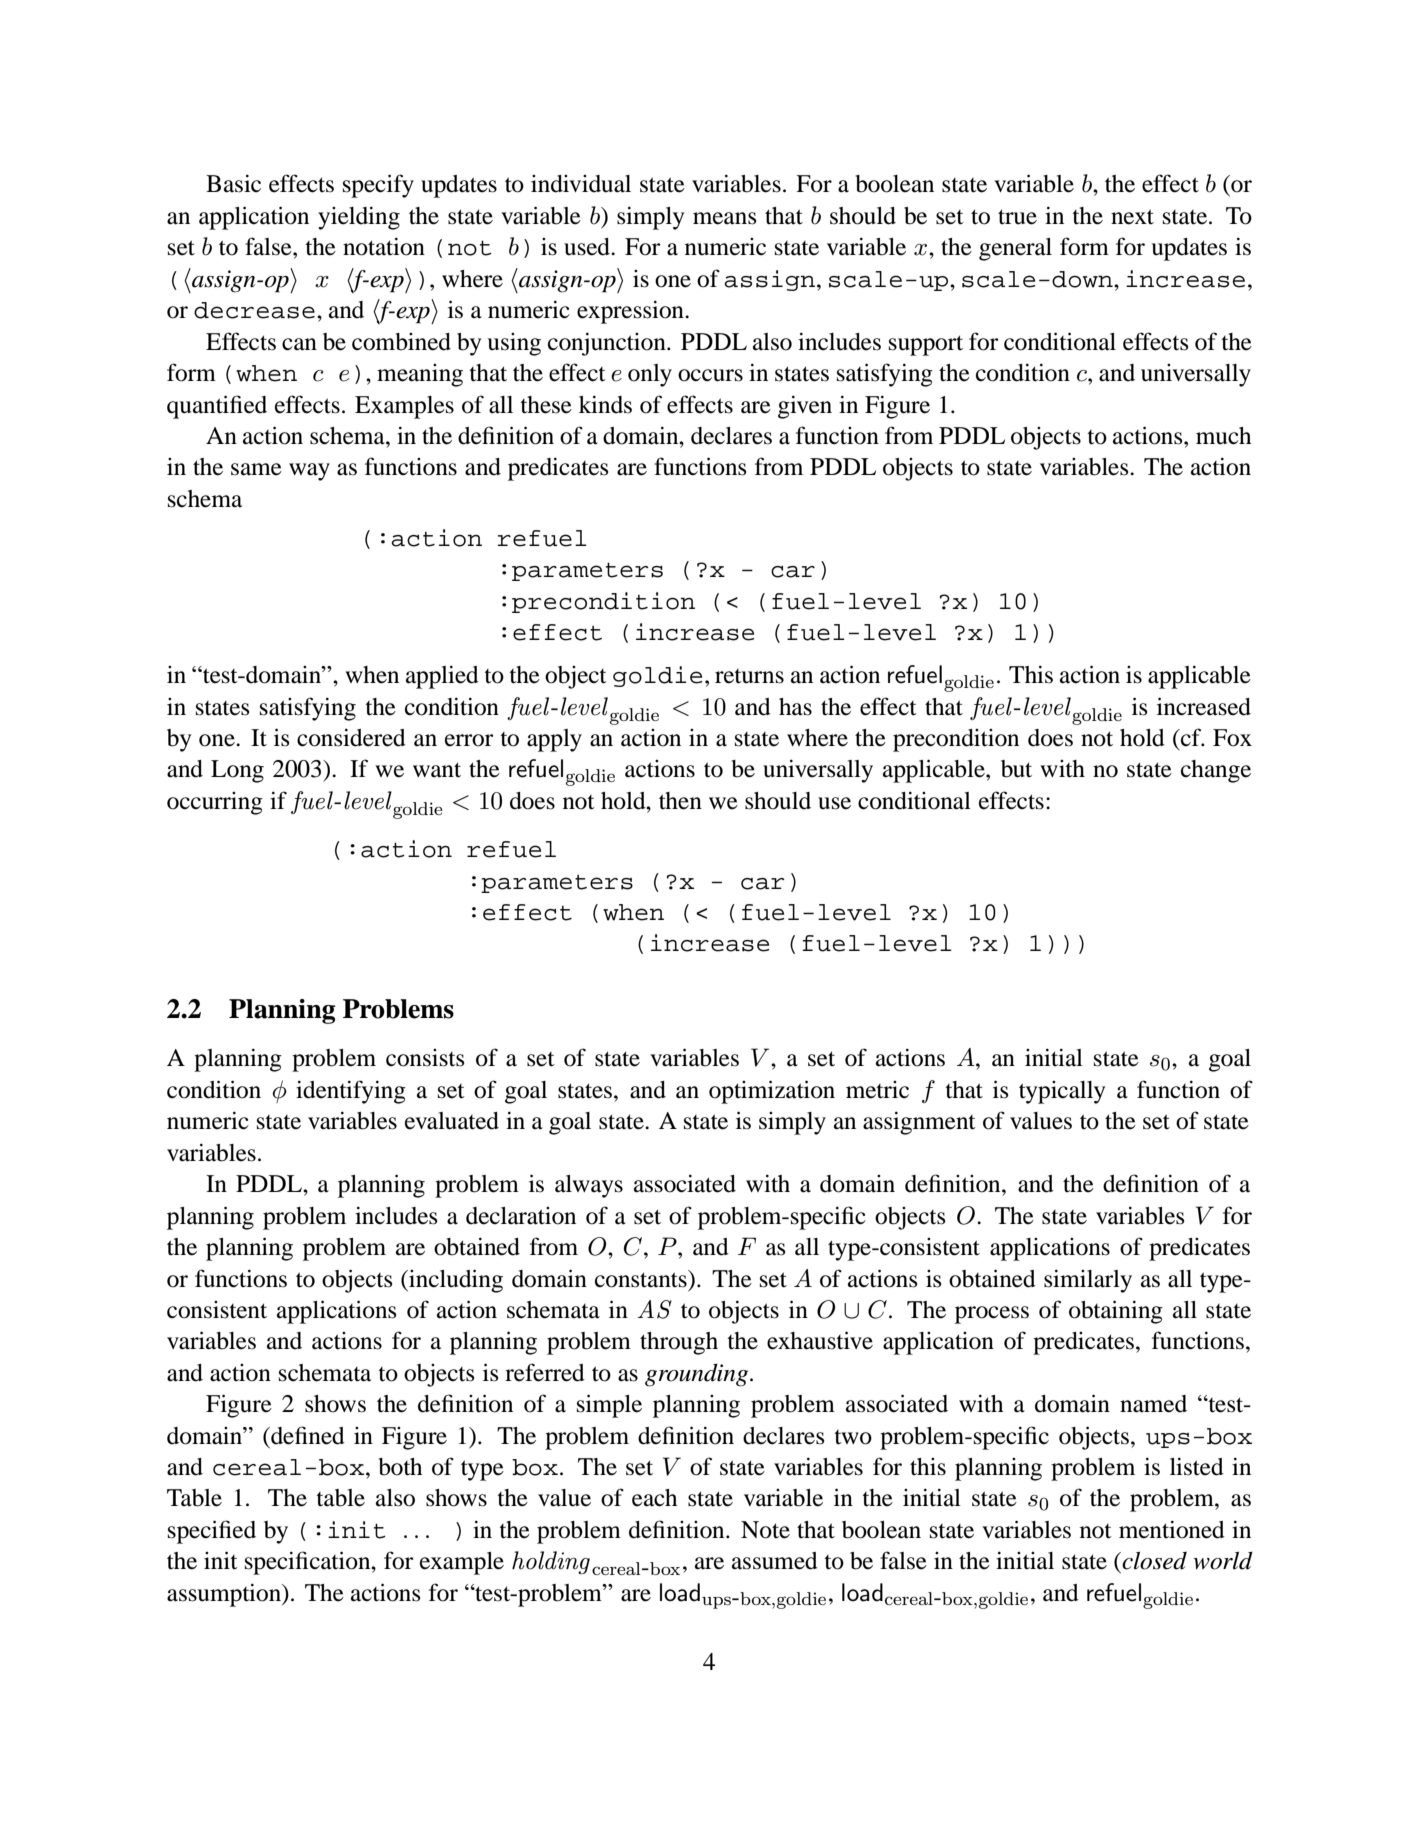 The height and width of the screenshot is (1837, 1419). I want to click on yielding, so click(359, 218).
